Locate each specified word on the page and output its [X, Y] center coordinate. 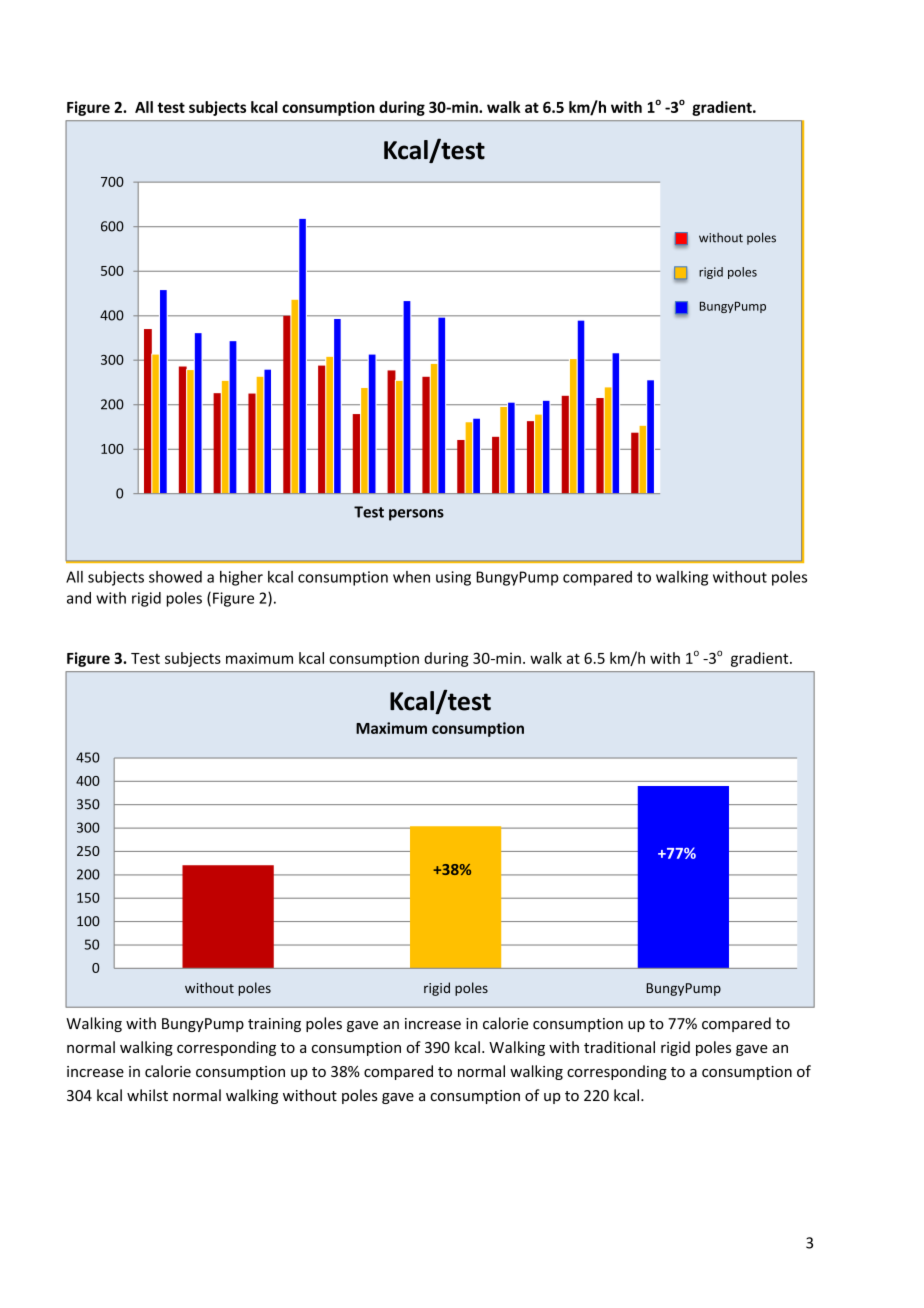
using [453, 578]
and [79, 598]
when [411, 577]
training [274, 1025]
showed [175, 577]
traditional [619, 1047]
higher [241, 578]
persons [416, 515]
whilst [147, 1095]
